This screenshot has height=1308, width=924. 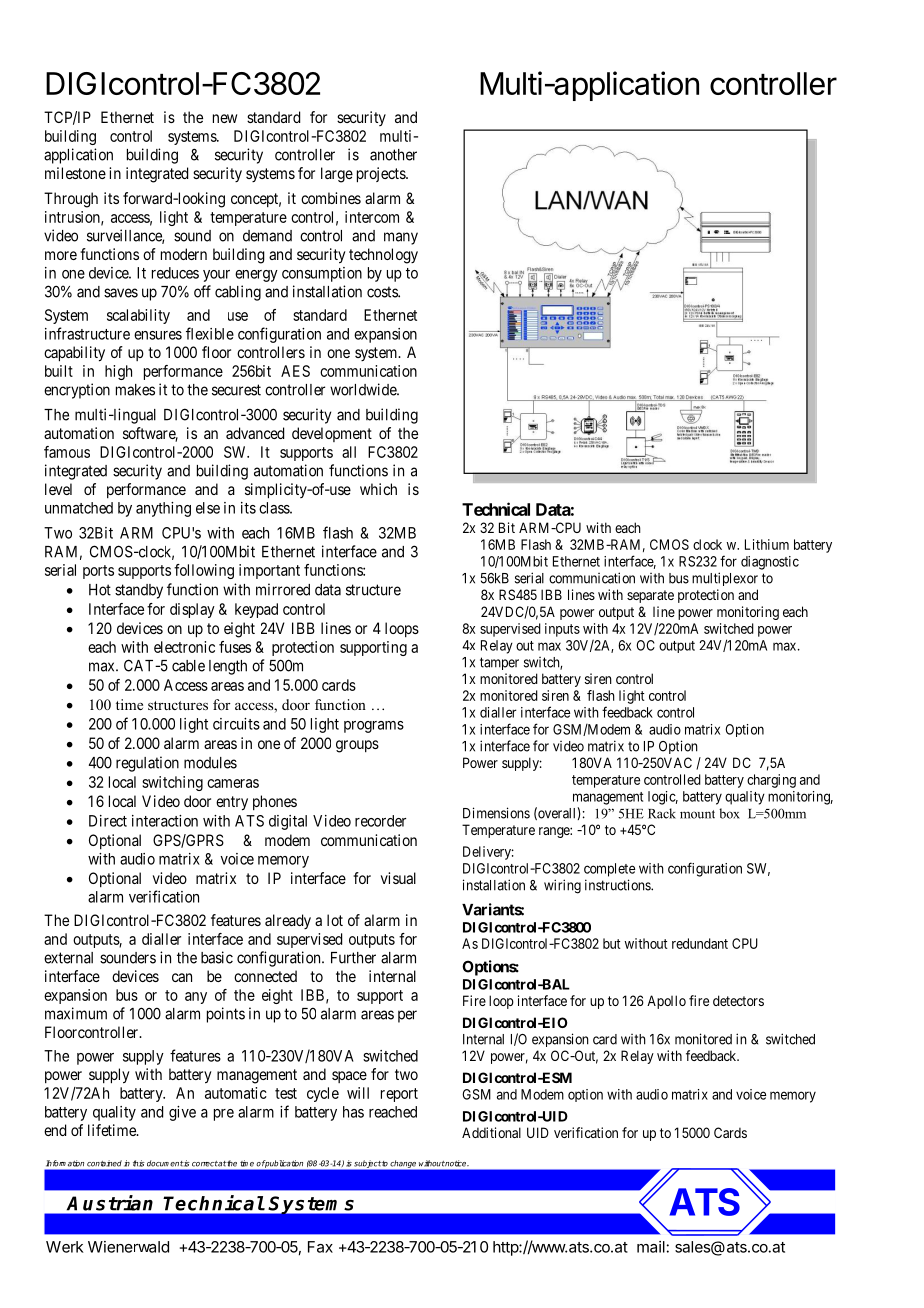 What do you see at coordinates (364, 389) in the screenshot?
I see `worldwide` at bounding box center [364, 389].
